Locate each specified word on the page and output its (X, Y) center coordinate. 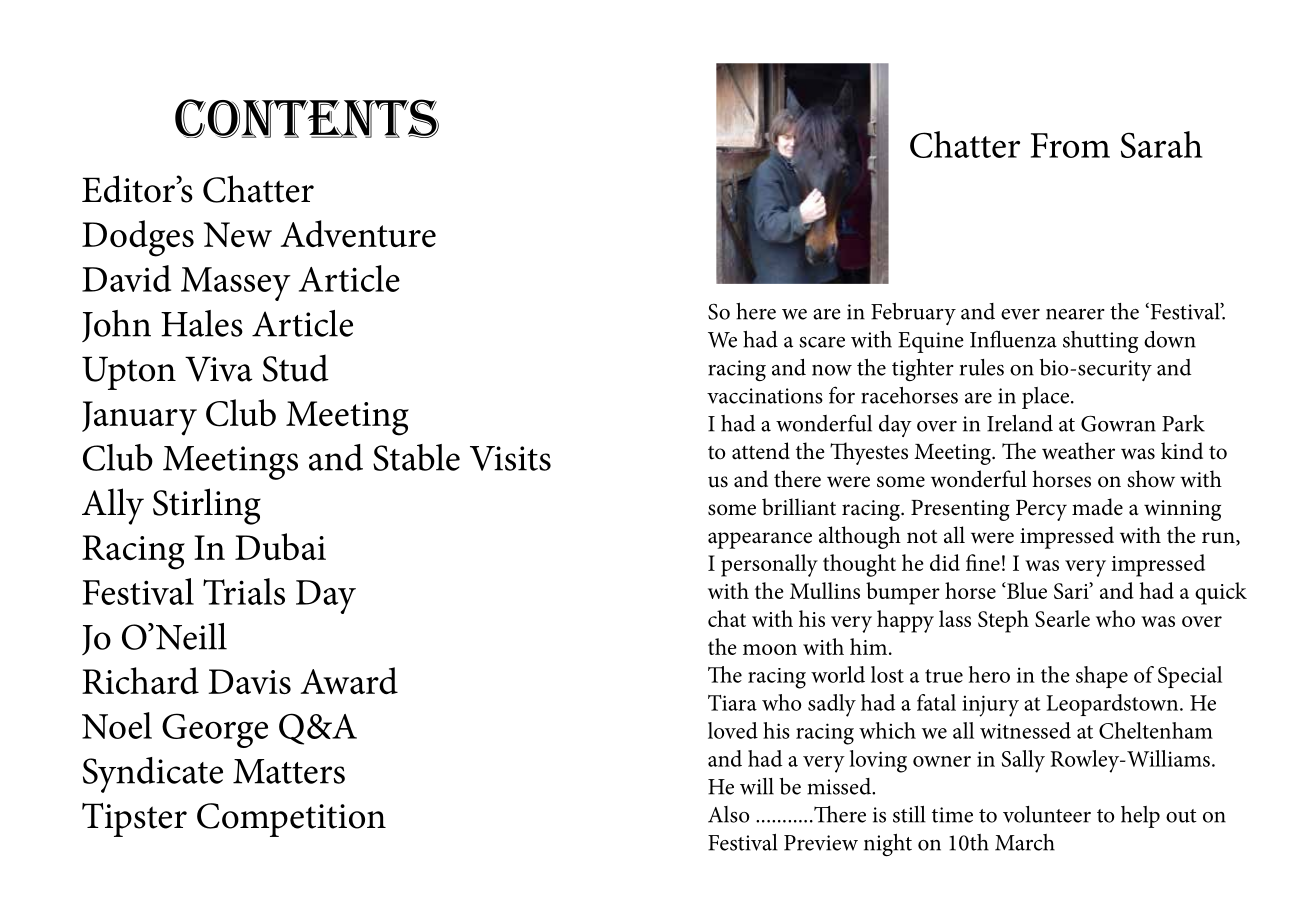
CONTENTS (307, 118)
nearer (1075, 314)
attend (761, 451)
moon (770, 649)
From (1070, 145)
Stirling (207, 506)
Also (728, 814)
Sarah (1161, 144)
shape (1102, 677)
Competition (291, 820)
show (1151, 479)
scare (822, 342)
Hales (202, 323)
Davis (249, 681)
